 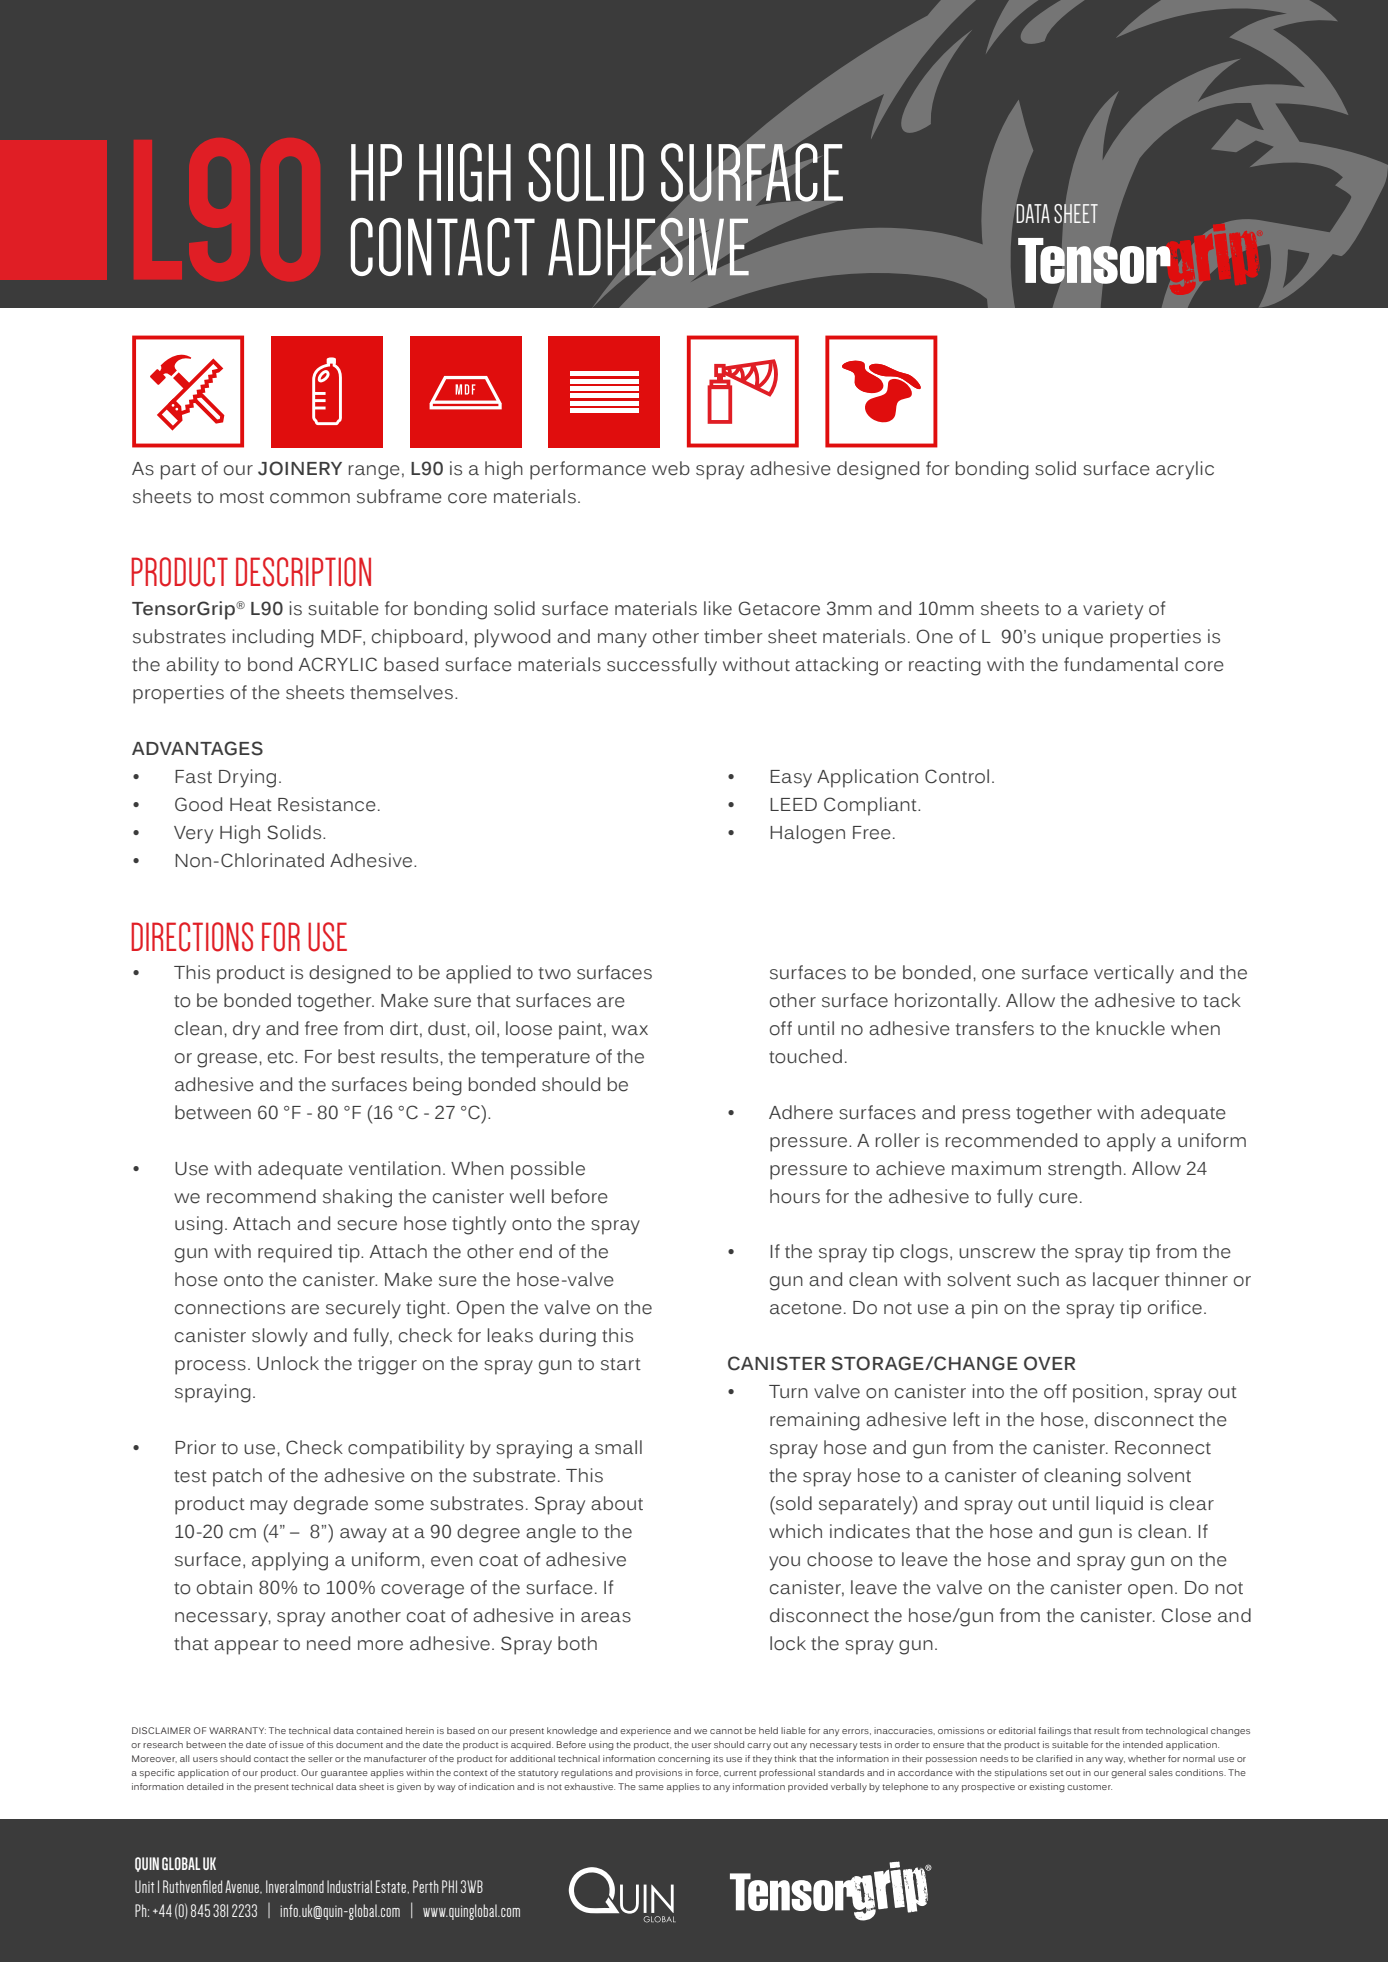 I want to click on Avenue, so click(x=243, y=1887).
